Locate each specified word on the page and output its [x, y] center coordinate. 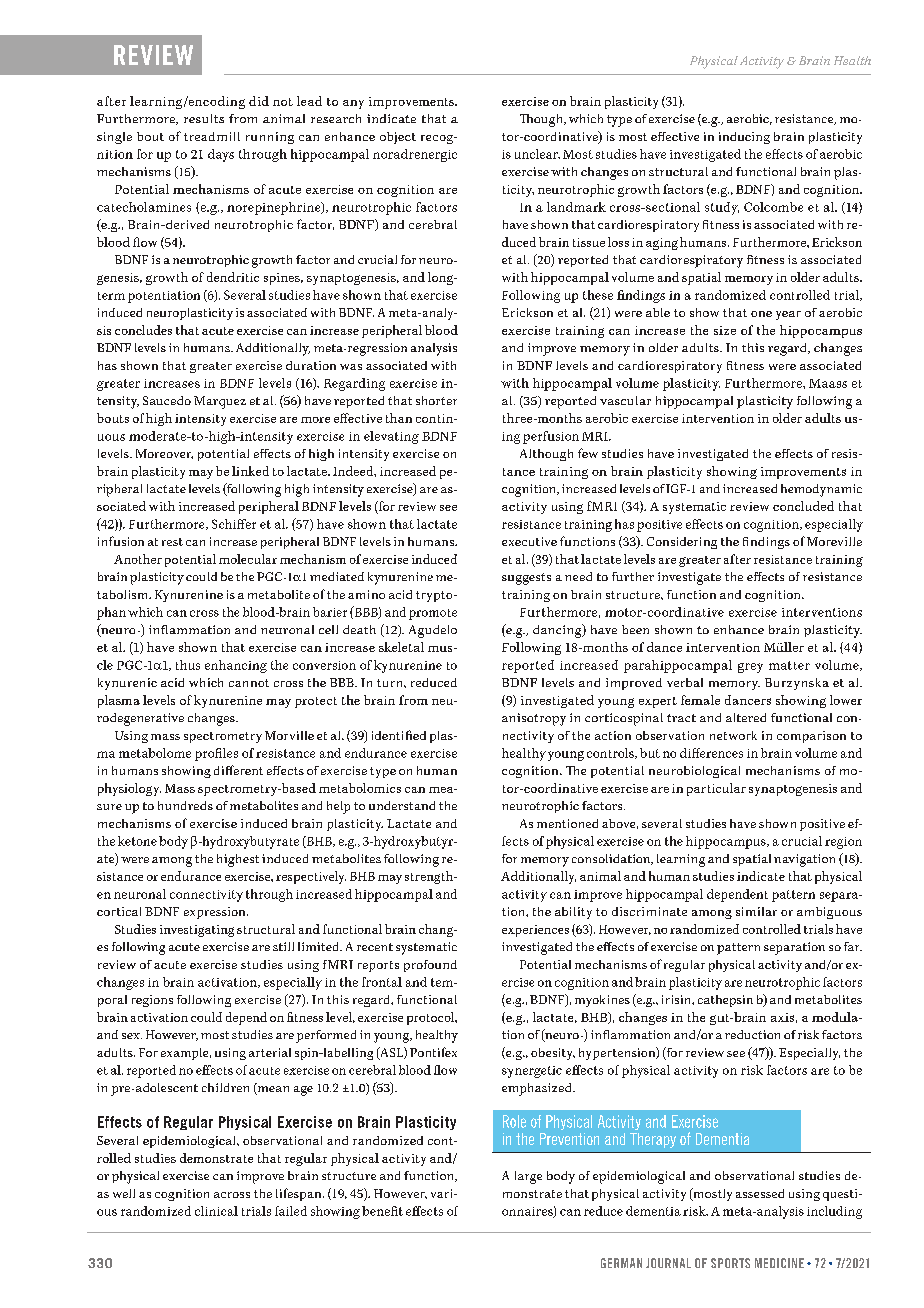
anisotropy [534, 719]
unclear [537, 154]
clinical [216, 1211]
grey [750, 668]
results [204, 118]
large [528, 1177]
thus [188, 665]
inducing [744, 138]
